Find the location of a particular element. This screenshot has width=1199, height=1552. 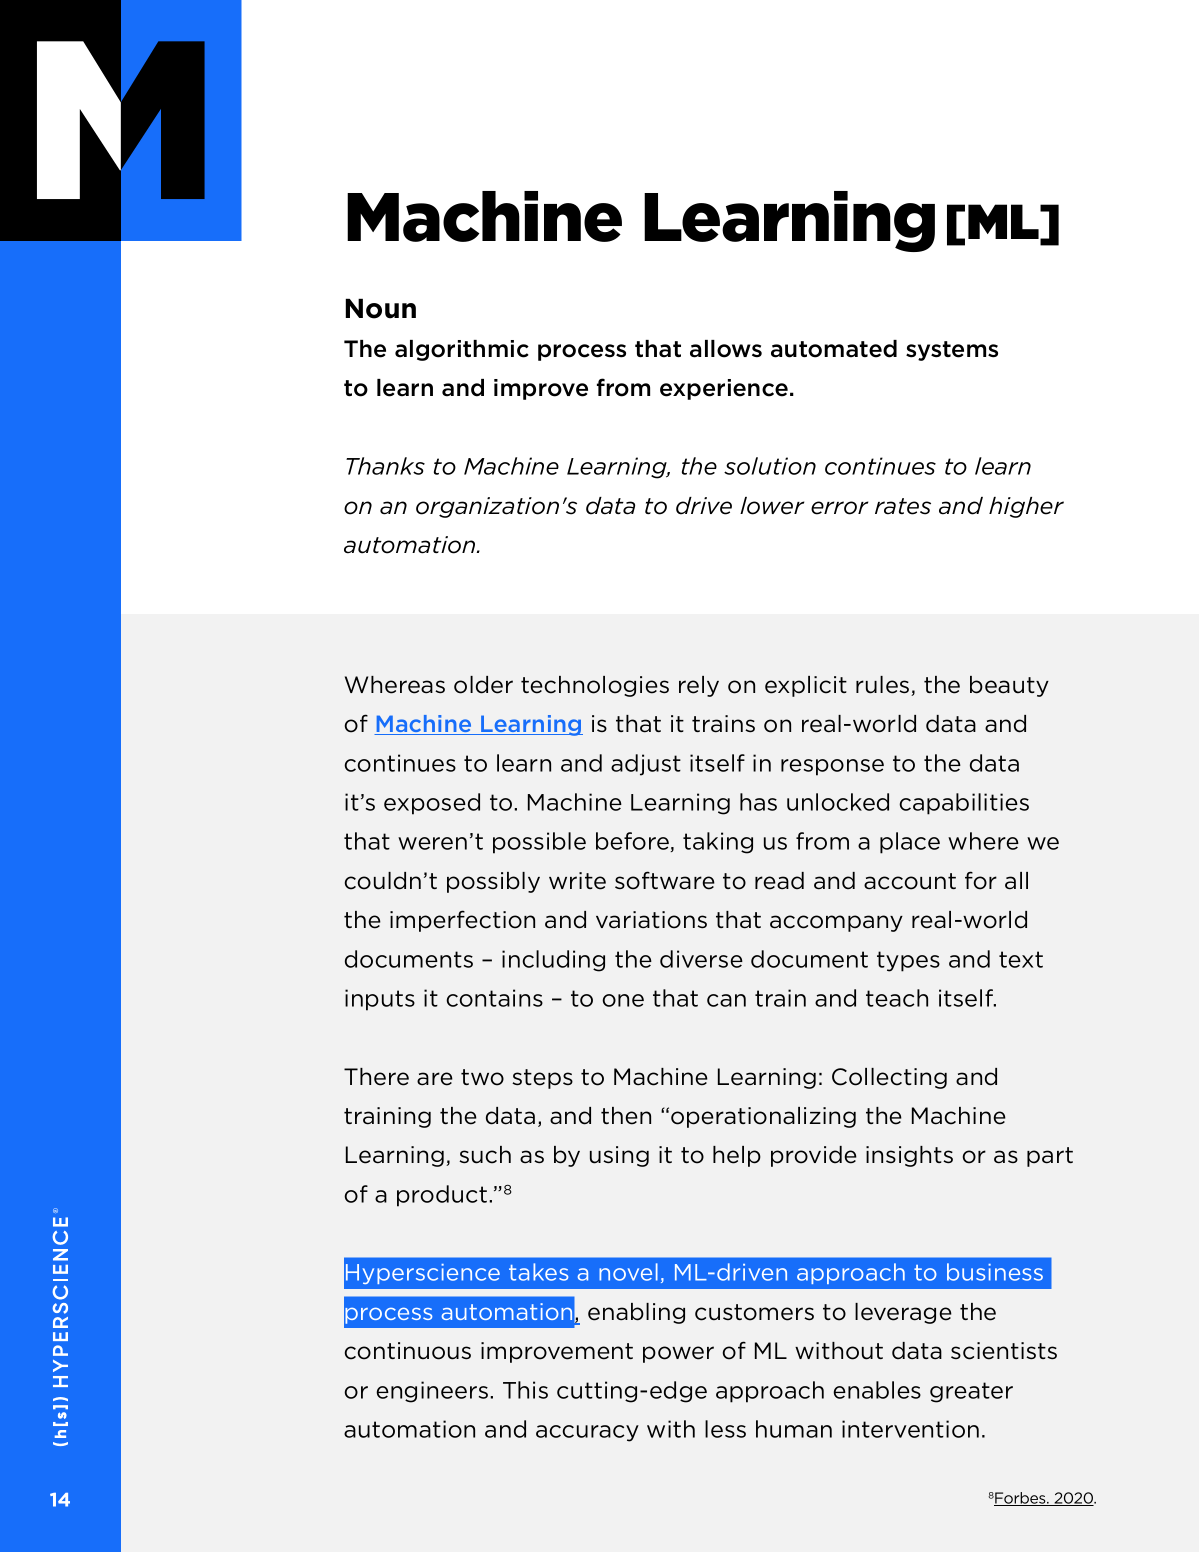

such is located at coordinates (485, 1155).
